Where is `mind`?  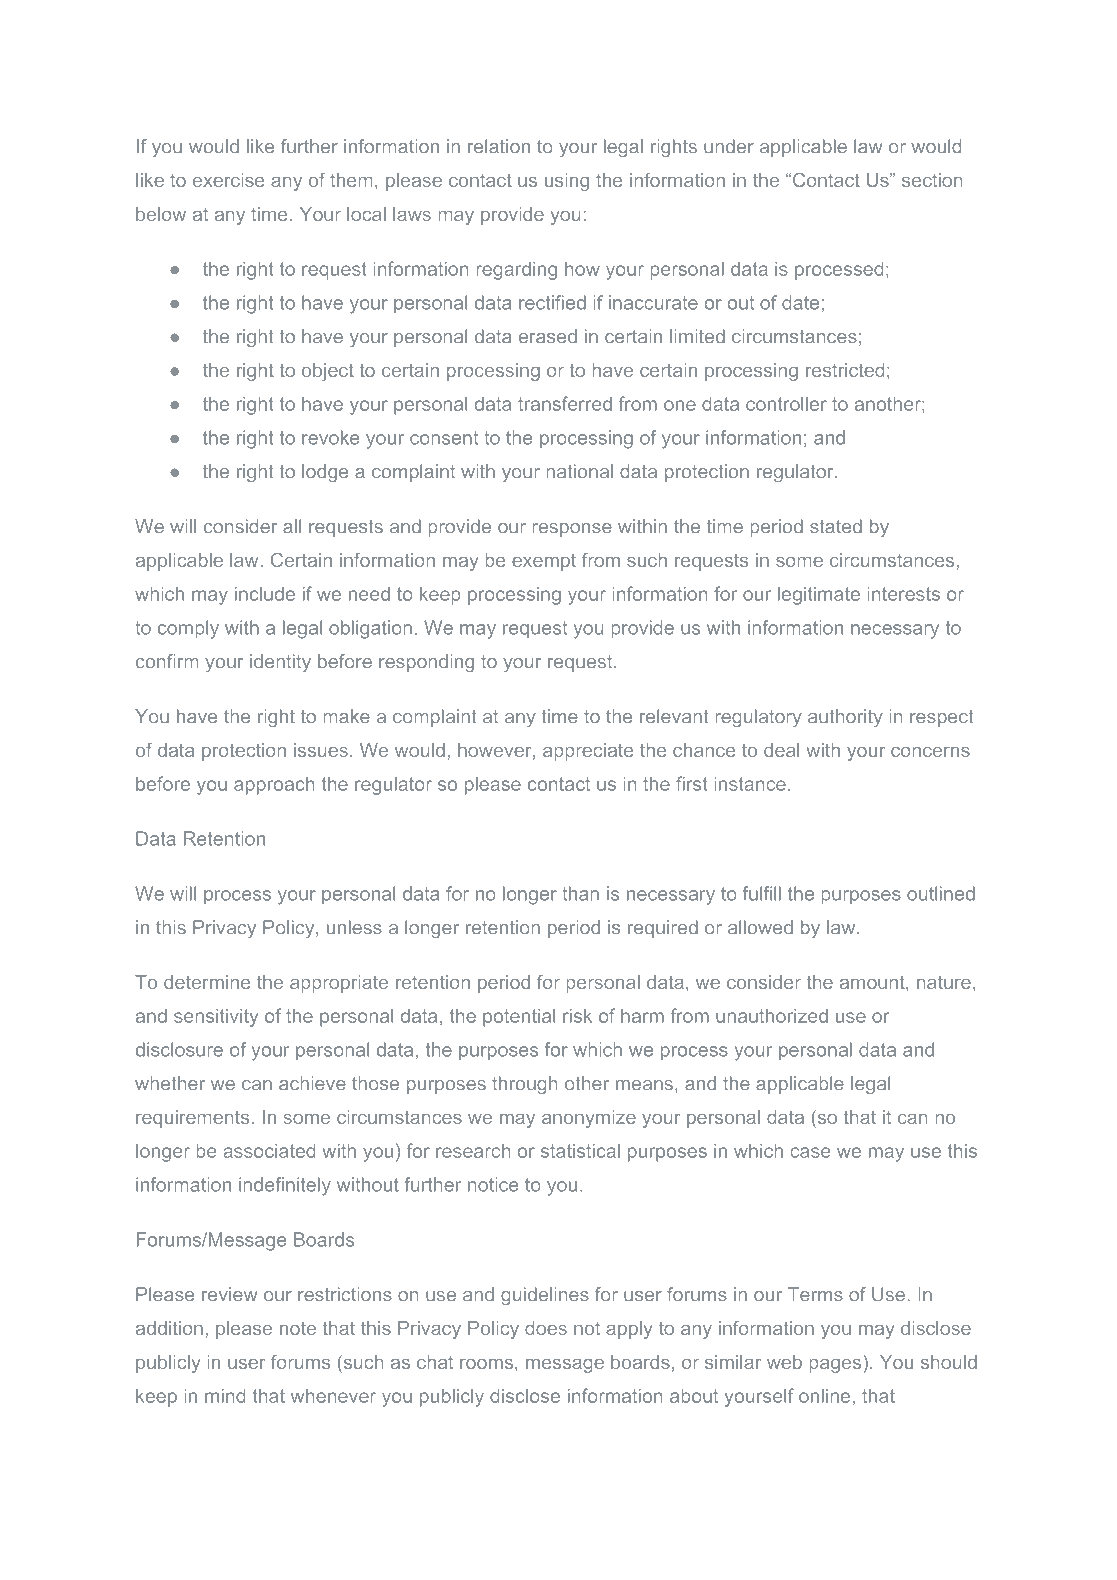
mind is located at coordinates (225, 1396).
